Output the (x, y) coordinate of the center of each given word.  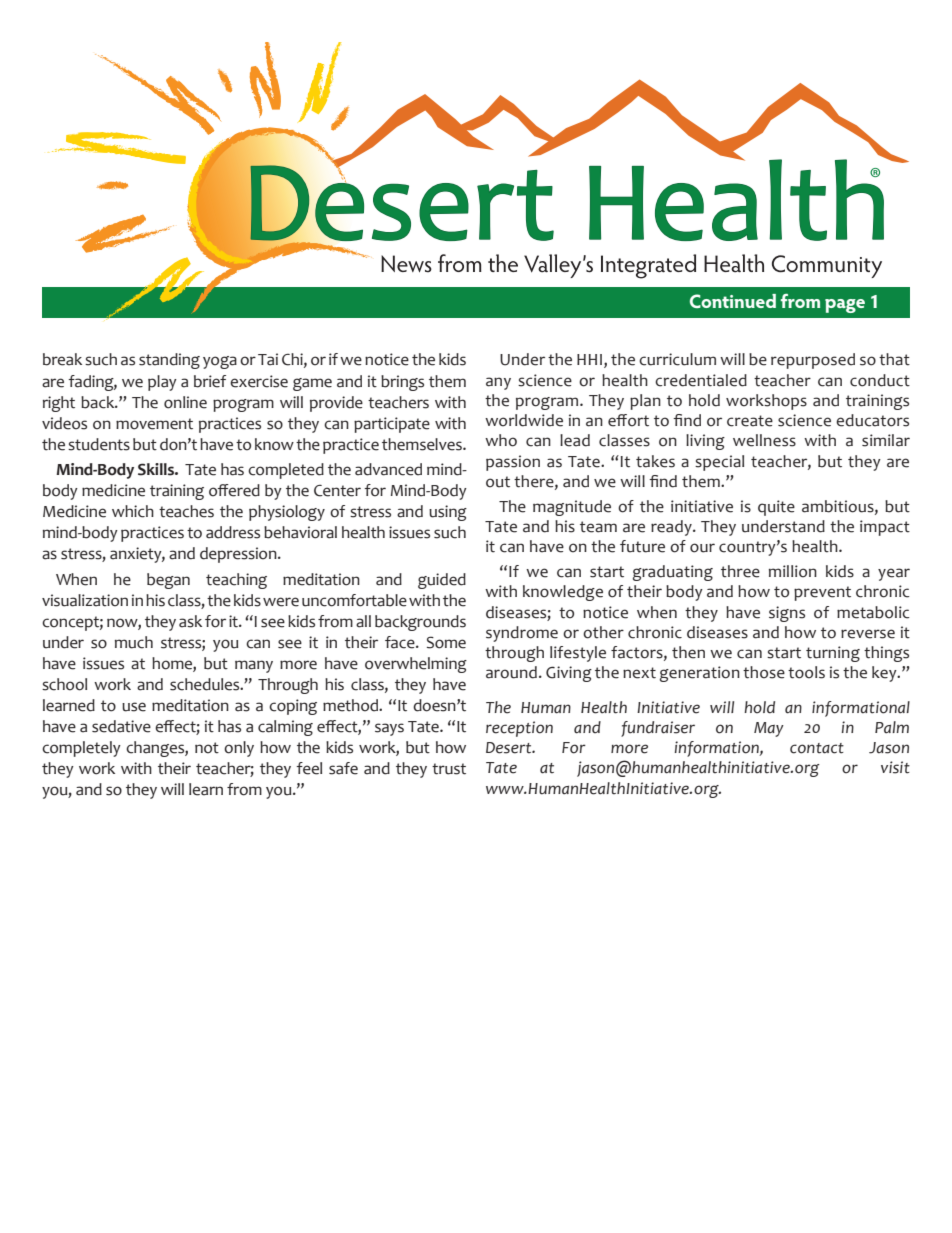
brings (402, 383)
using (448, 513)
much (134, 642)
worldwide (524, 420)
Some (446, 642)
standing (169, 361)
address (233, 532)
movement (154, 424)
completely (81, 749)
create (750, 421)
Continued (733, 301)
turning (833, 654)
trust (449, 769)
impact (885, 528)
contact (817, 748)
